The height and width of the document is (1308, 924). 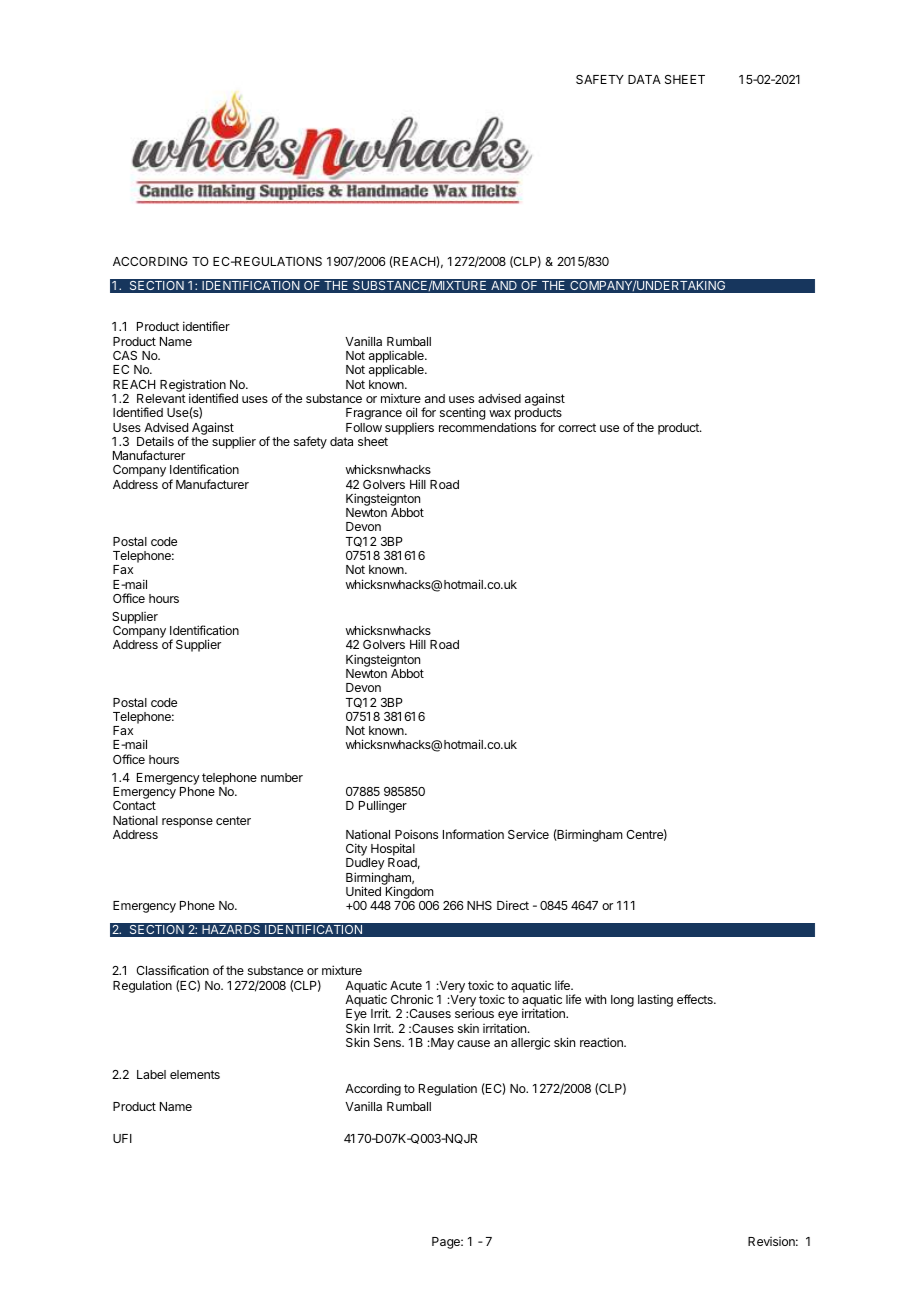 I want to click on Service, so click(x=528, y=834).
